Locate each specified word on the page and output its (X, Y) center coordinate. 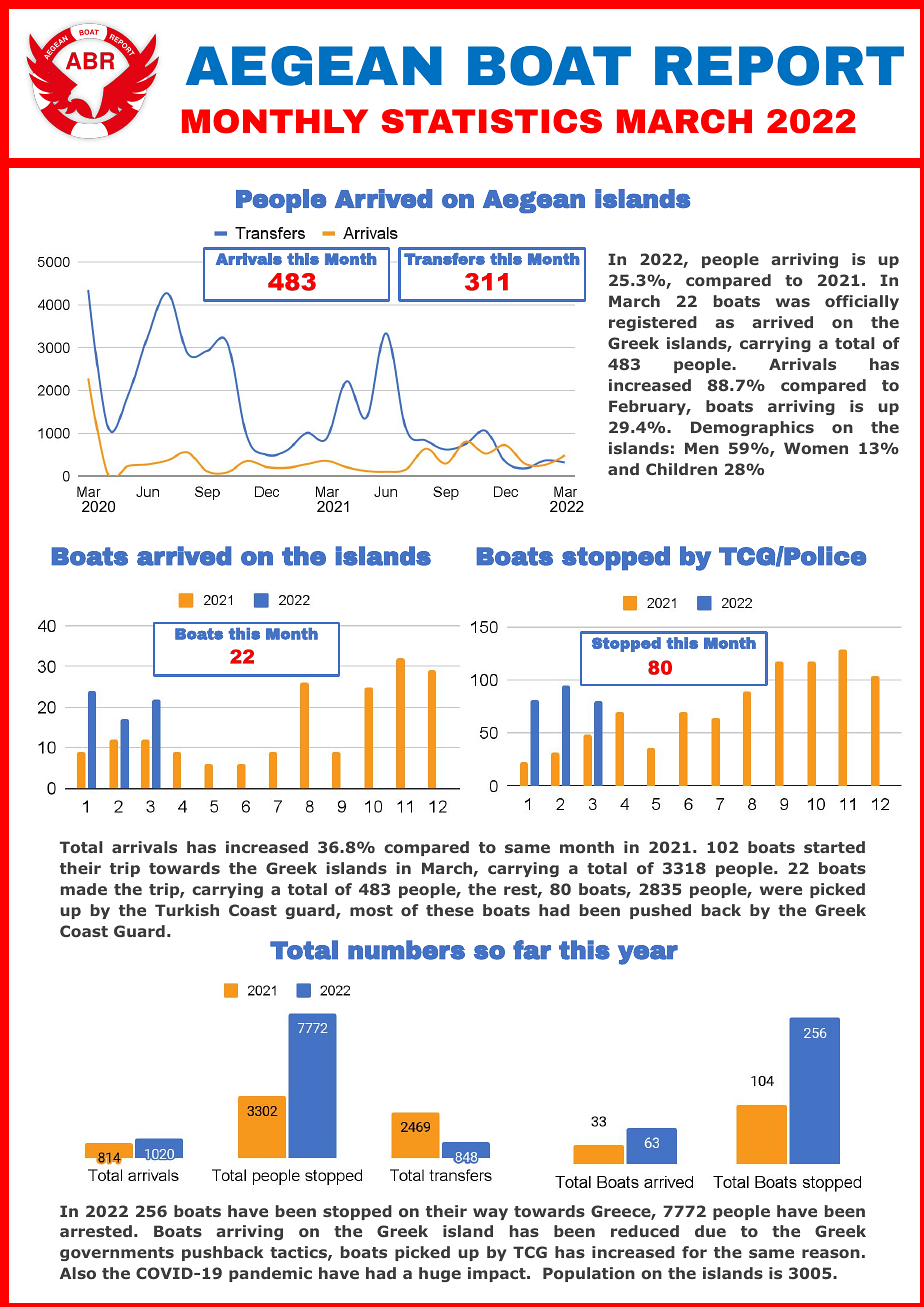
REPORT (779, 66)
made (84, 889)
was (793, 302)
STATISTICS (492, 121)
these (450, 910)
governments (117, 1254)
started (834, 847)
